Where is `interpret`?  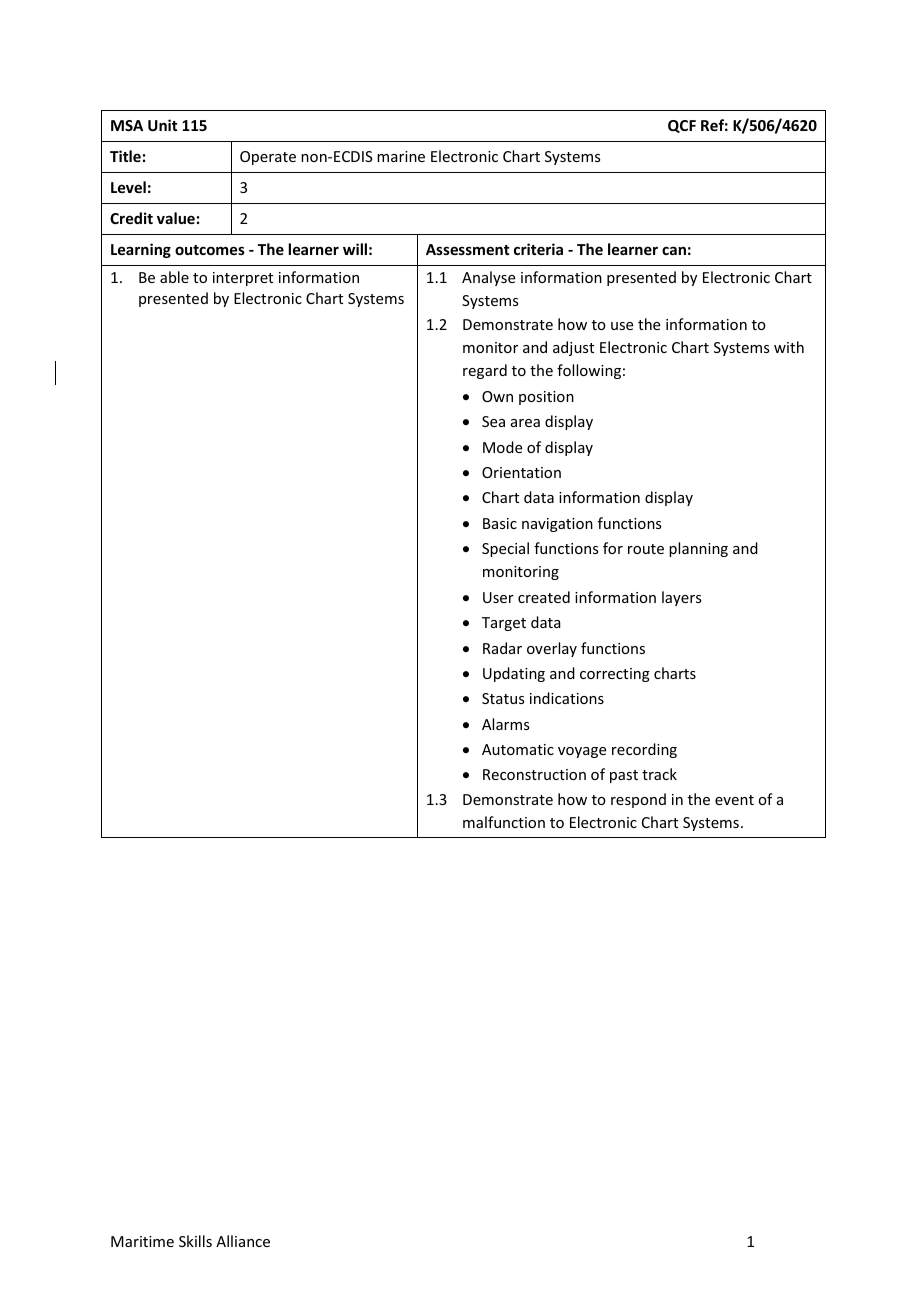
interpret is located at coordinates (243, 279).
